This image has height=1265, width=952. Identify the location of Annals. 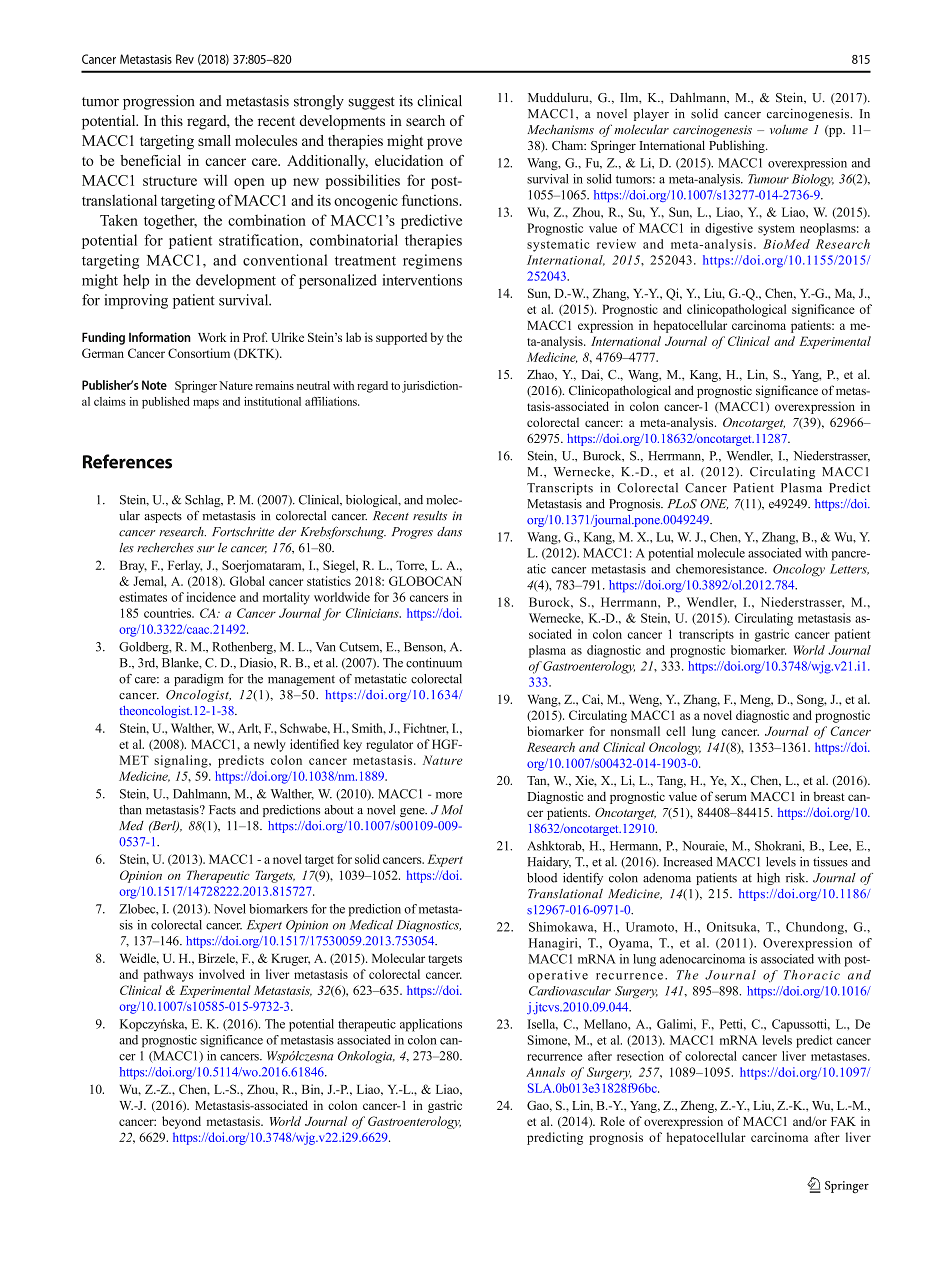
(545, 1072).
